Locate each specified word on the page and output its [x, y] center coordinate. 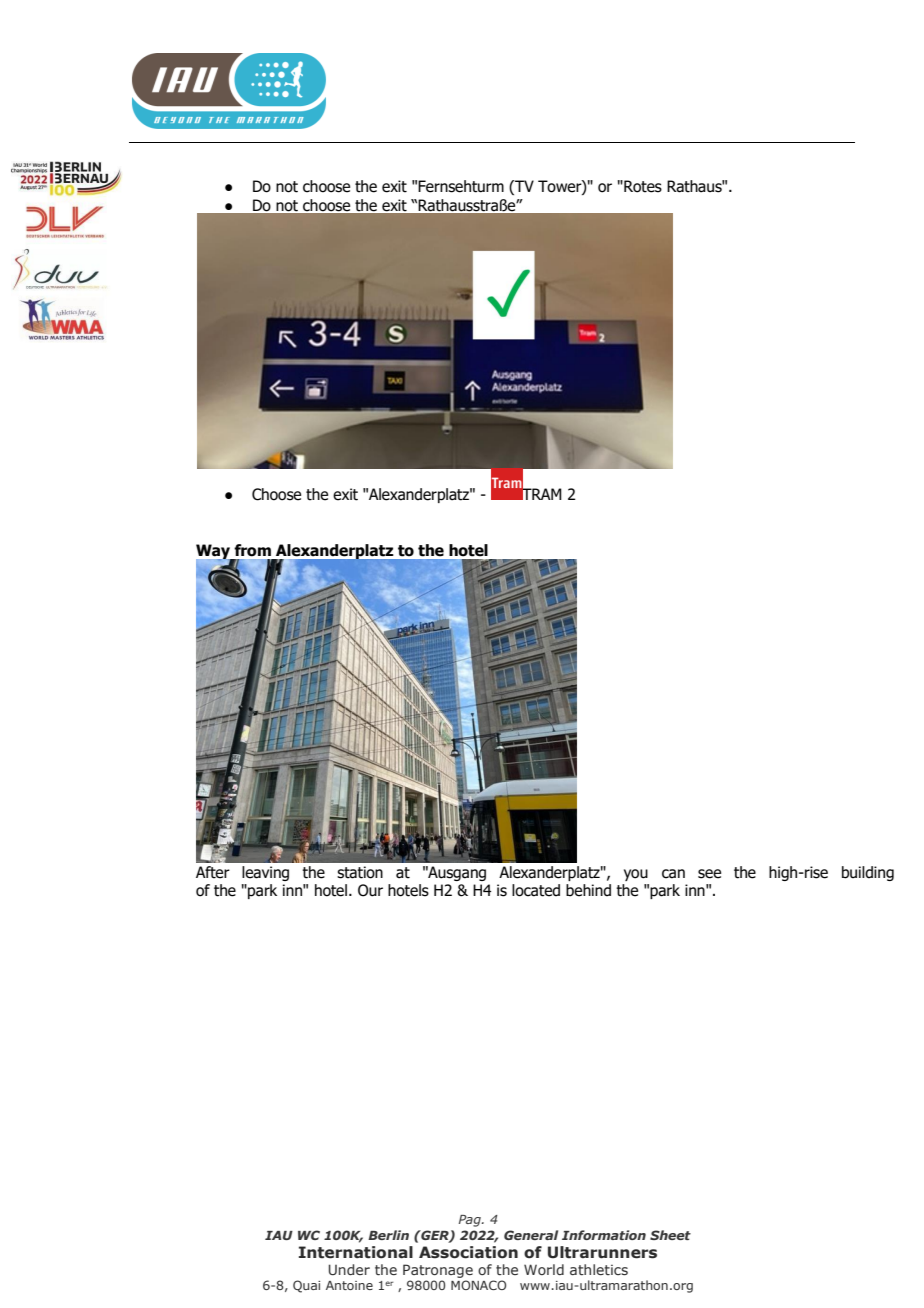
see [709, 874]
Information [604, 1235]
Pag [470, 1221]
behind [588, 890]
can [673, 874]
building [868, 873]
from [253, 550]
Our [370, 890]
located [536, 890]
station [360, 872]
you [636, 875]
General [531, 1235]
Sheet [670, 1235]
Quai [306, 1286]
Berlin [388, 1235]
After [213, 872]
